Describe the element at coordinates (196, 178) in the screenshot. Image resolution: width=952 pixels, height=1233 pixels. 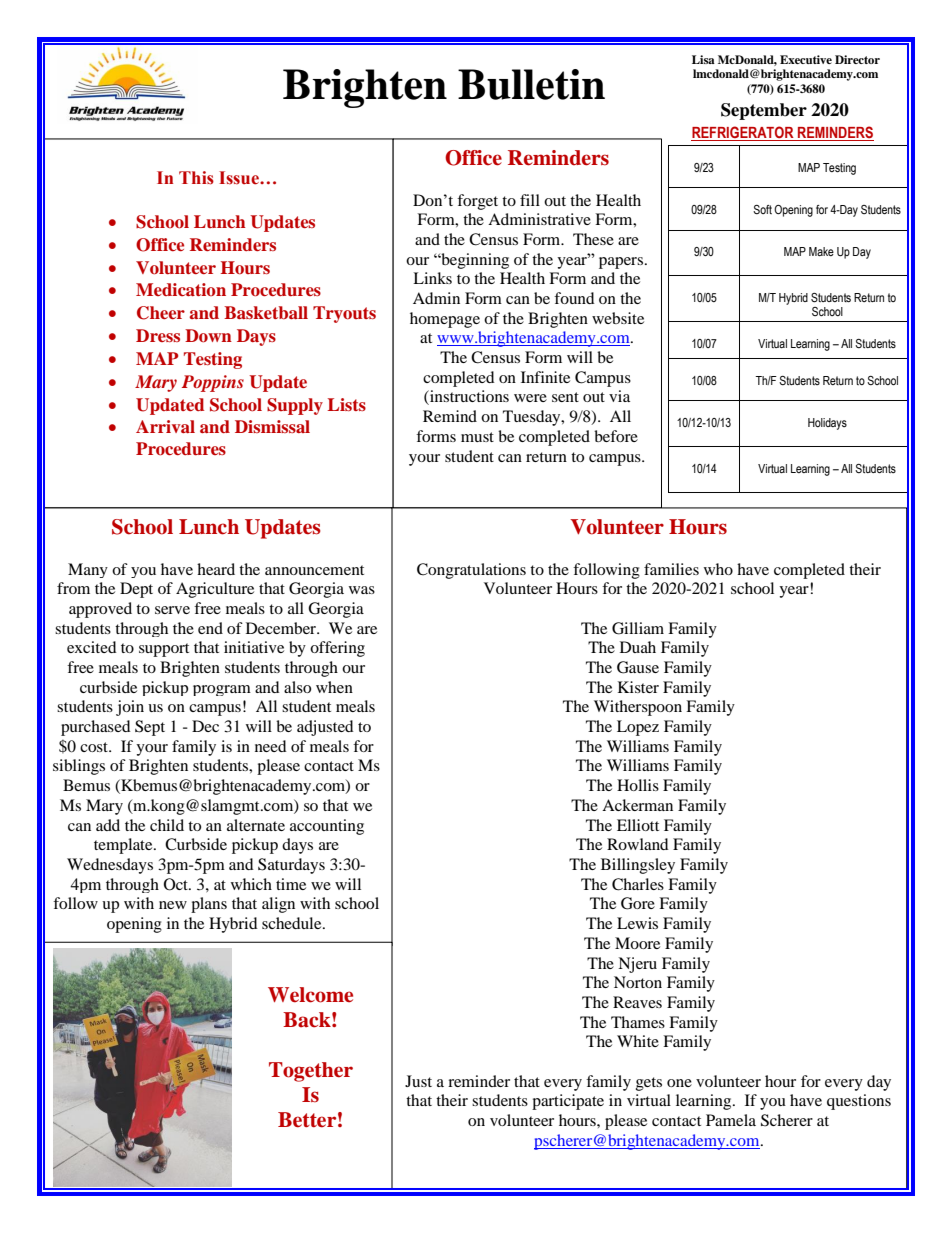
I see `This` at that location.
